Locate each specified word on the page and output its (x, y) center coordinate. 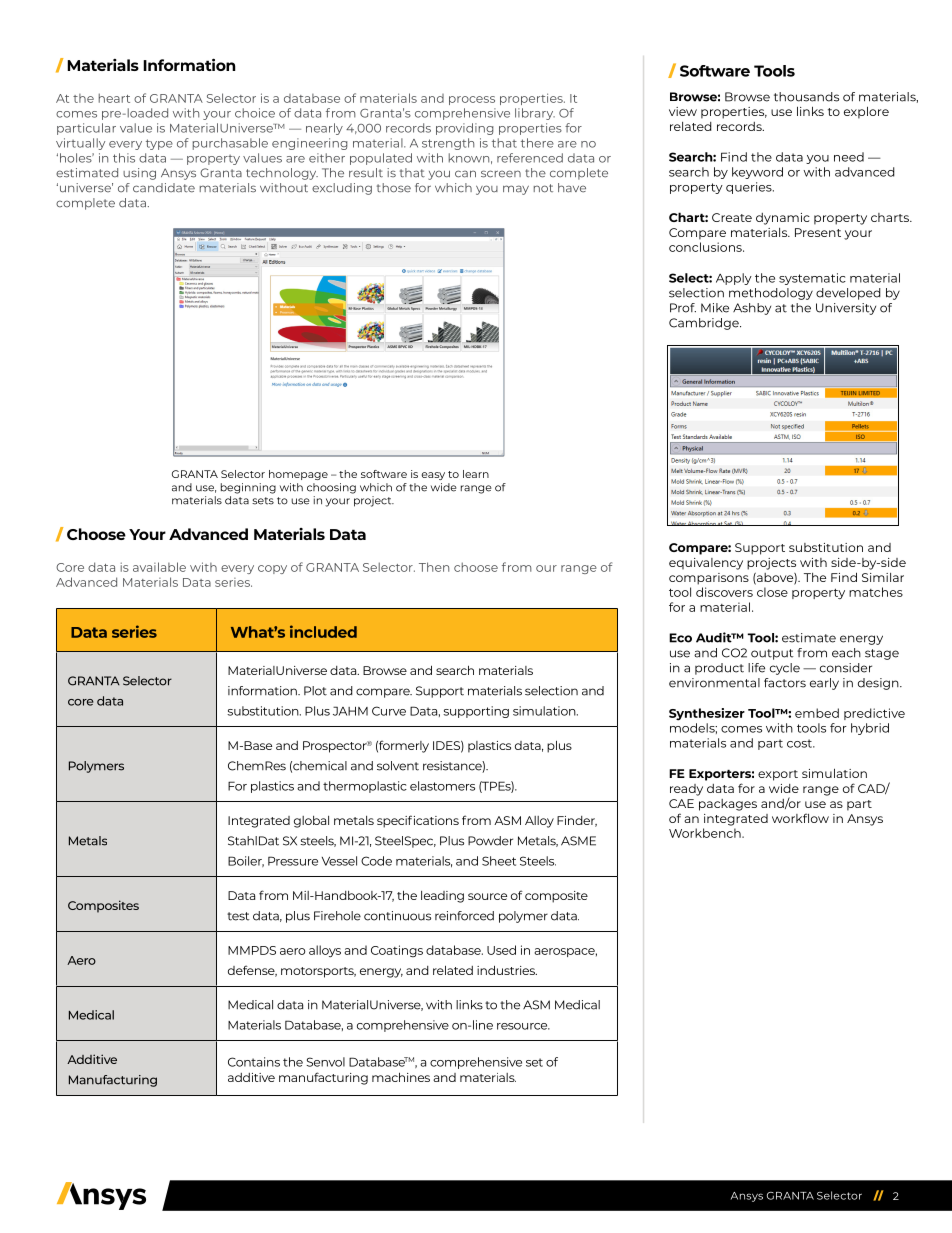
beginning (248, 488)
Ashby (752, 309)
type (159, 144)
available (159, 567)
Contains (254, 1062)
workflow (800, 818)
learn (476, 474)
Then (434, 567)
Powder (490, 841)
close (772, 592)
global (311, 822)
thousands (806, 97)
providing (465, 129)
